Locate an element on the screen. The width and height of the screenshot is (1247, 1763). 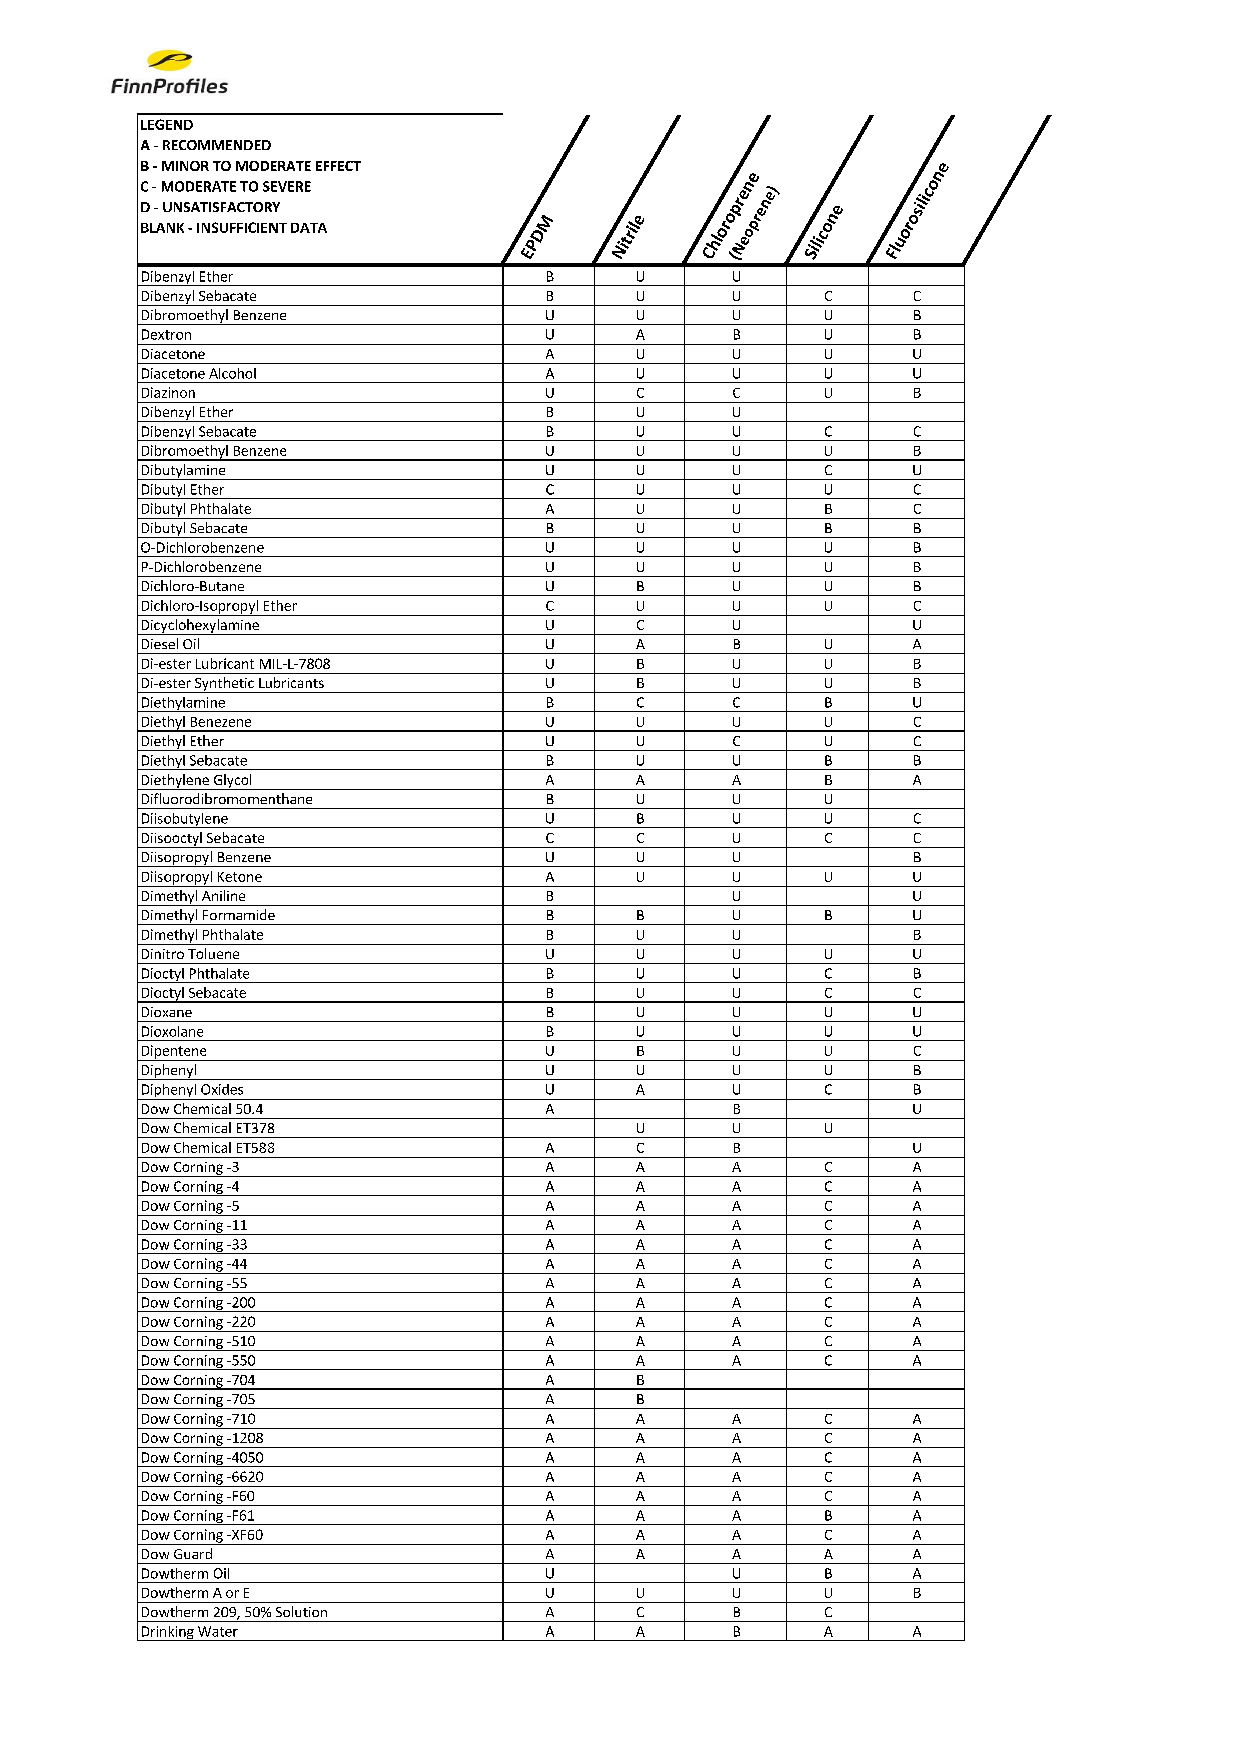
Diazinon is located at coordinates (168, 392).
